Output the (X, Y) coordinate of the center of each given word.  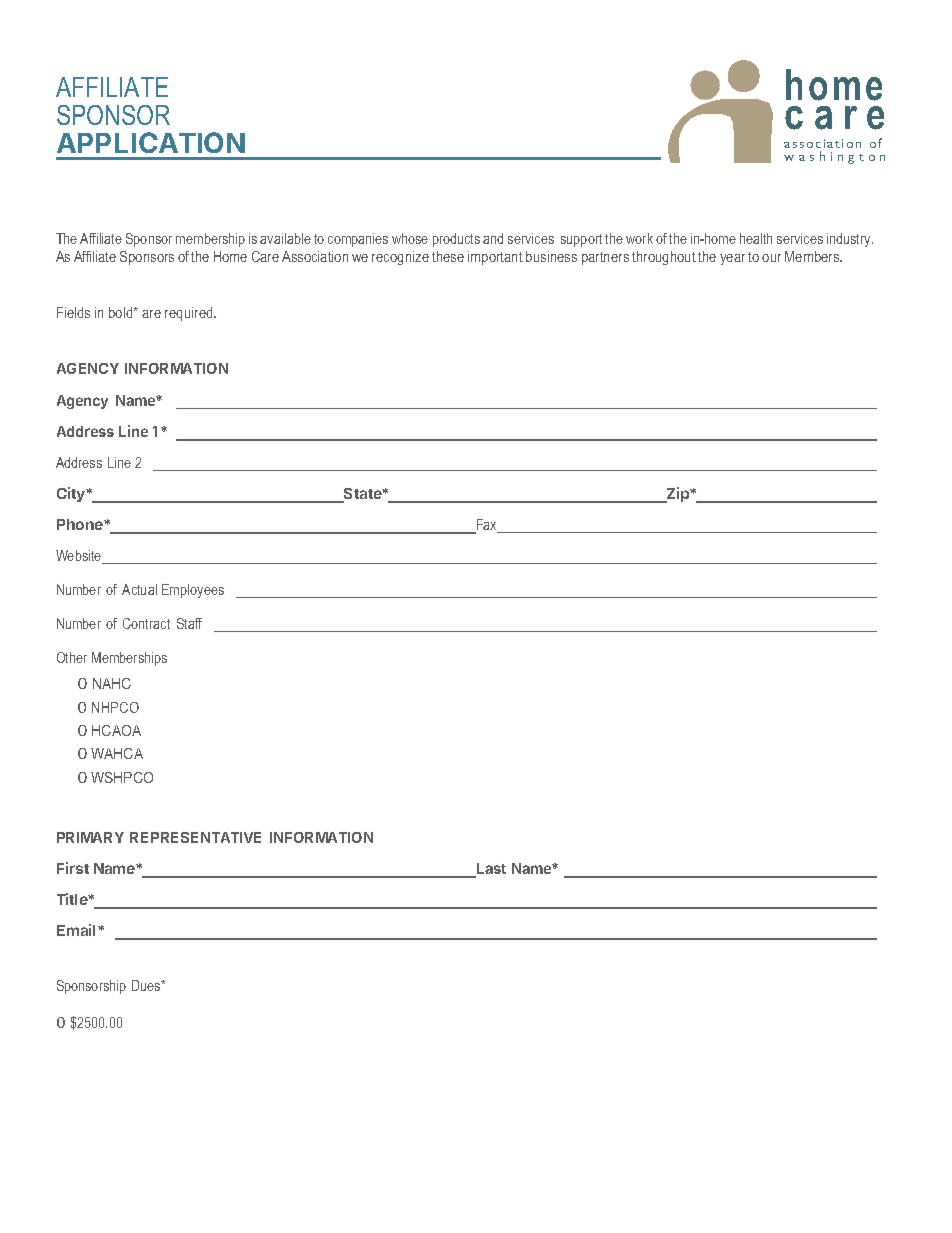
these (448, 256)
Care (265, 256)
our (771, 258)
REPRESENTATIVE (195, 837)
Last (490, 870)
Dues (147, 985)
